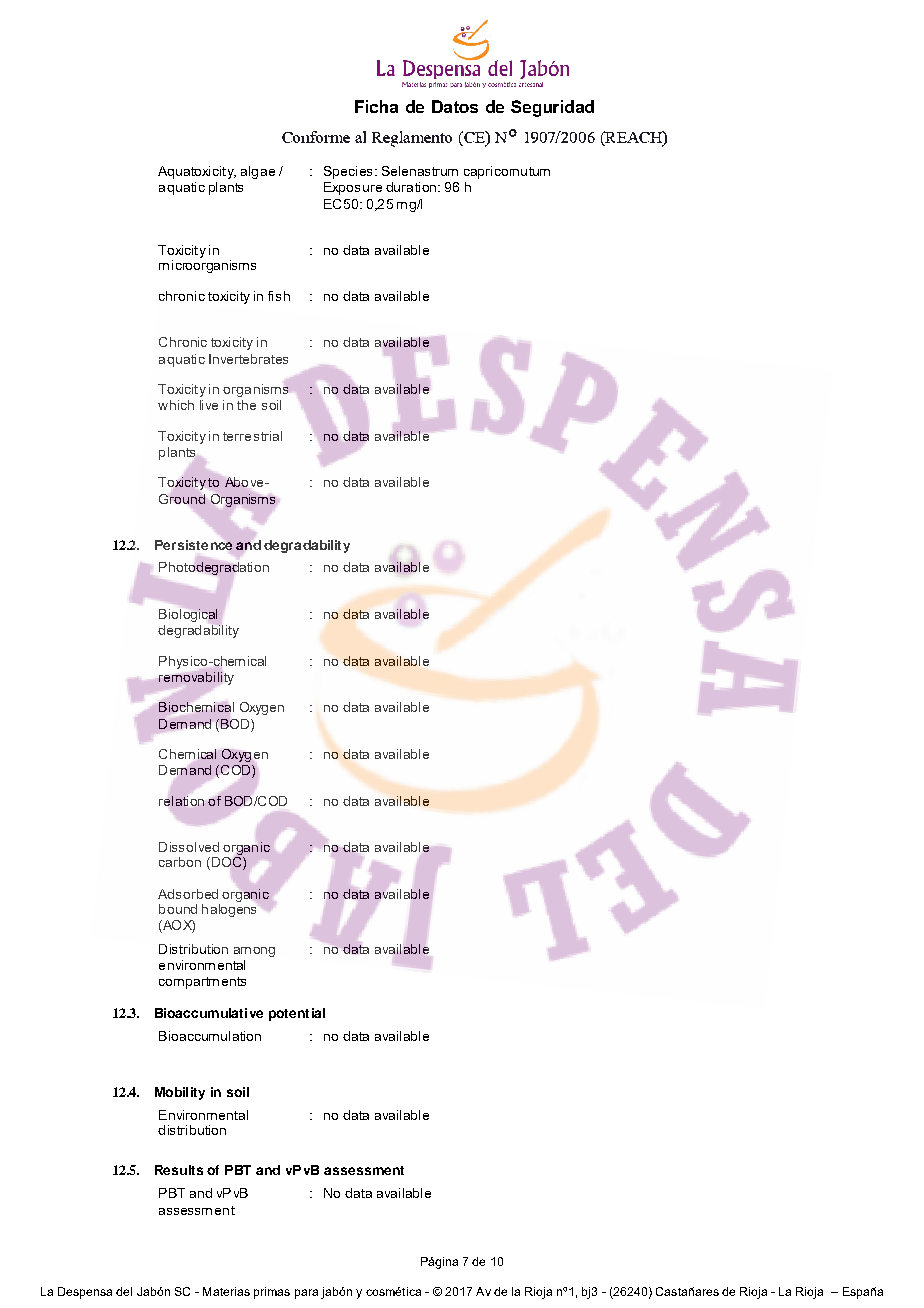 This image has height=1308, width=924. I want to click on terrestrial, so click(252, 436).
